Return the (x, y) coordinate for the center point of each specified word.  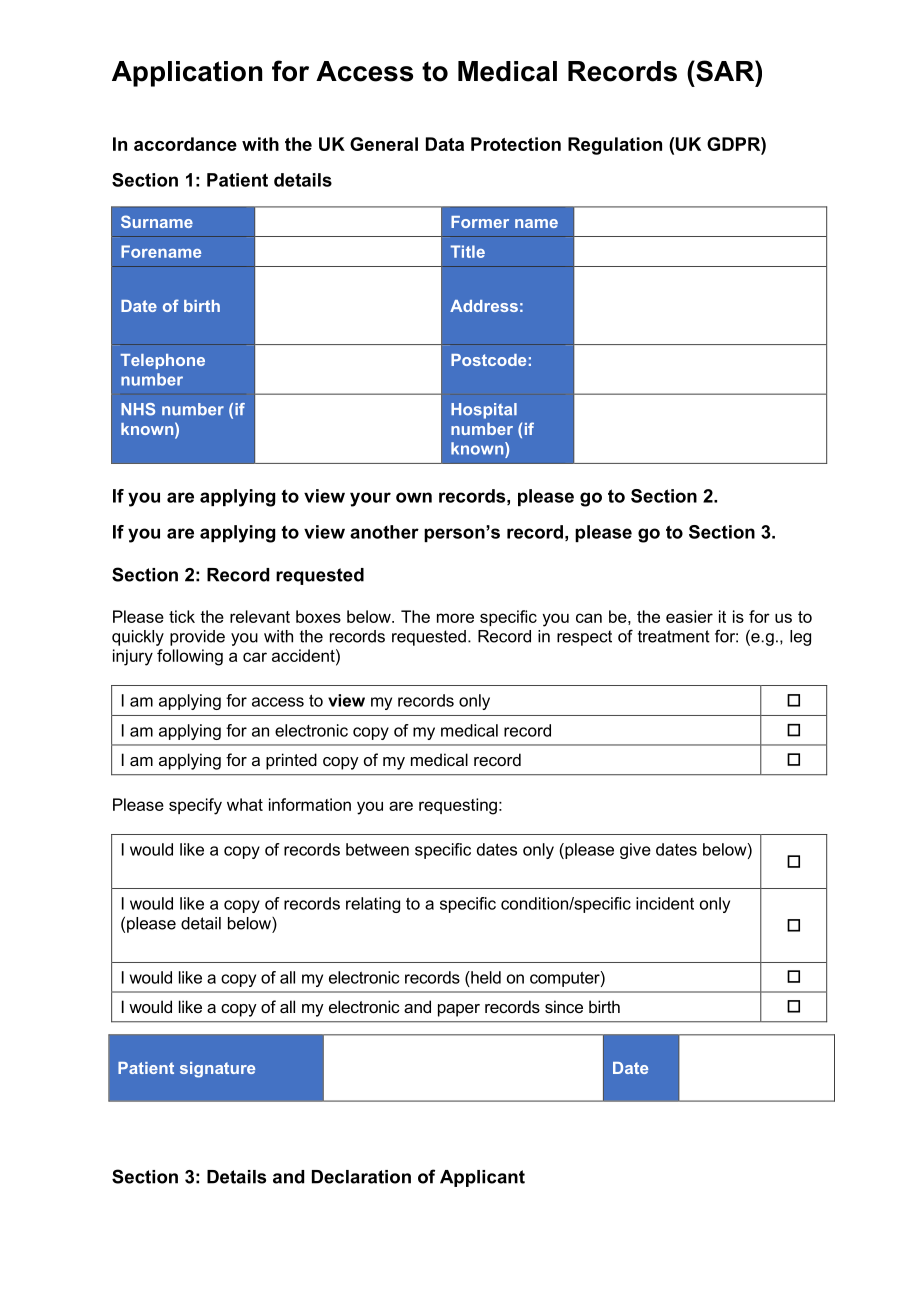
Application (187, 74)
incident (665, 903)
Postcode (488, 360)
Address (484, 306)
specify (195, 806)
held (485, 977)
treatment (674, 636)
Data (445, 144)
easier (689, 616)
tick (182, 616)
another (384, 532)
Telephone (163, 361)
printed (291, 761)
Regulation (615, 146)
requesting (458, 806)
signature (217, 1070)
